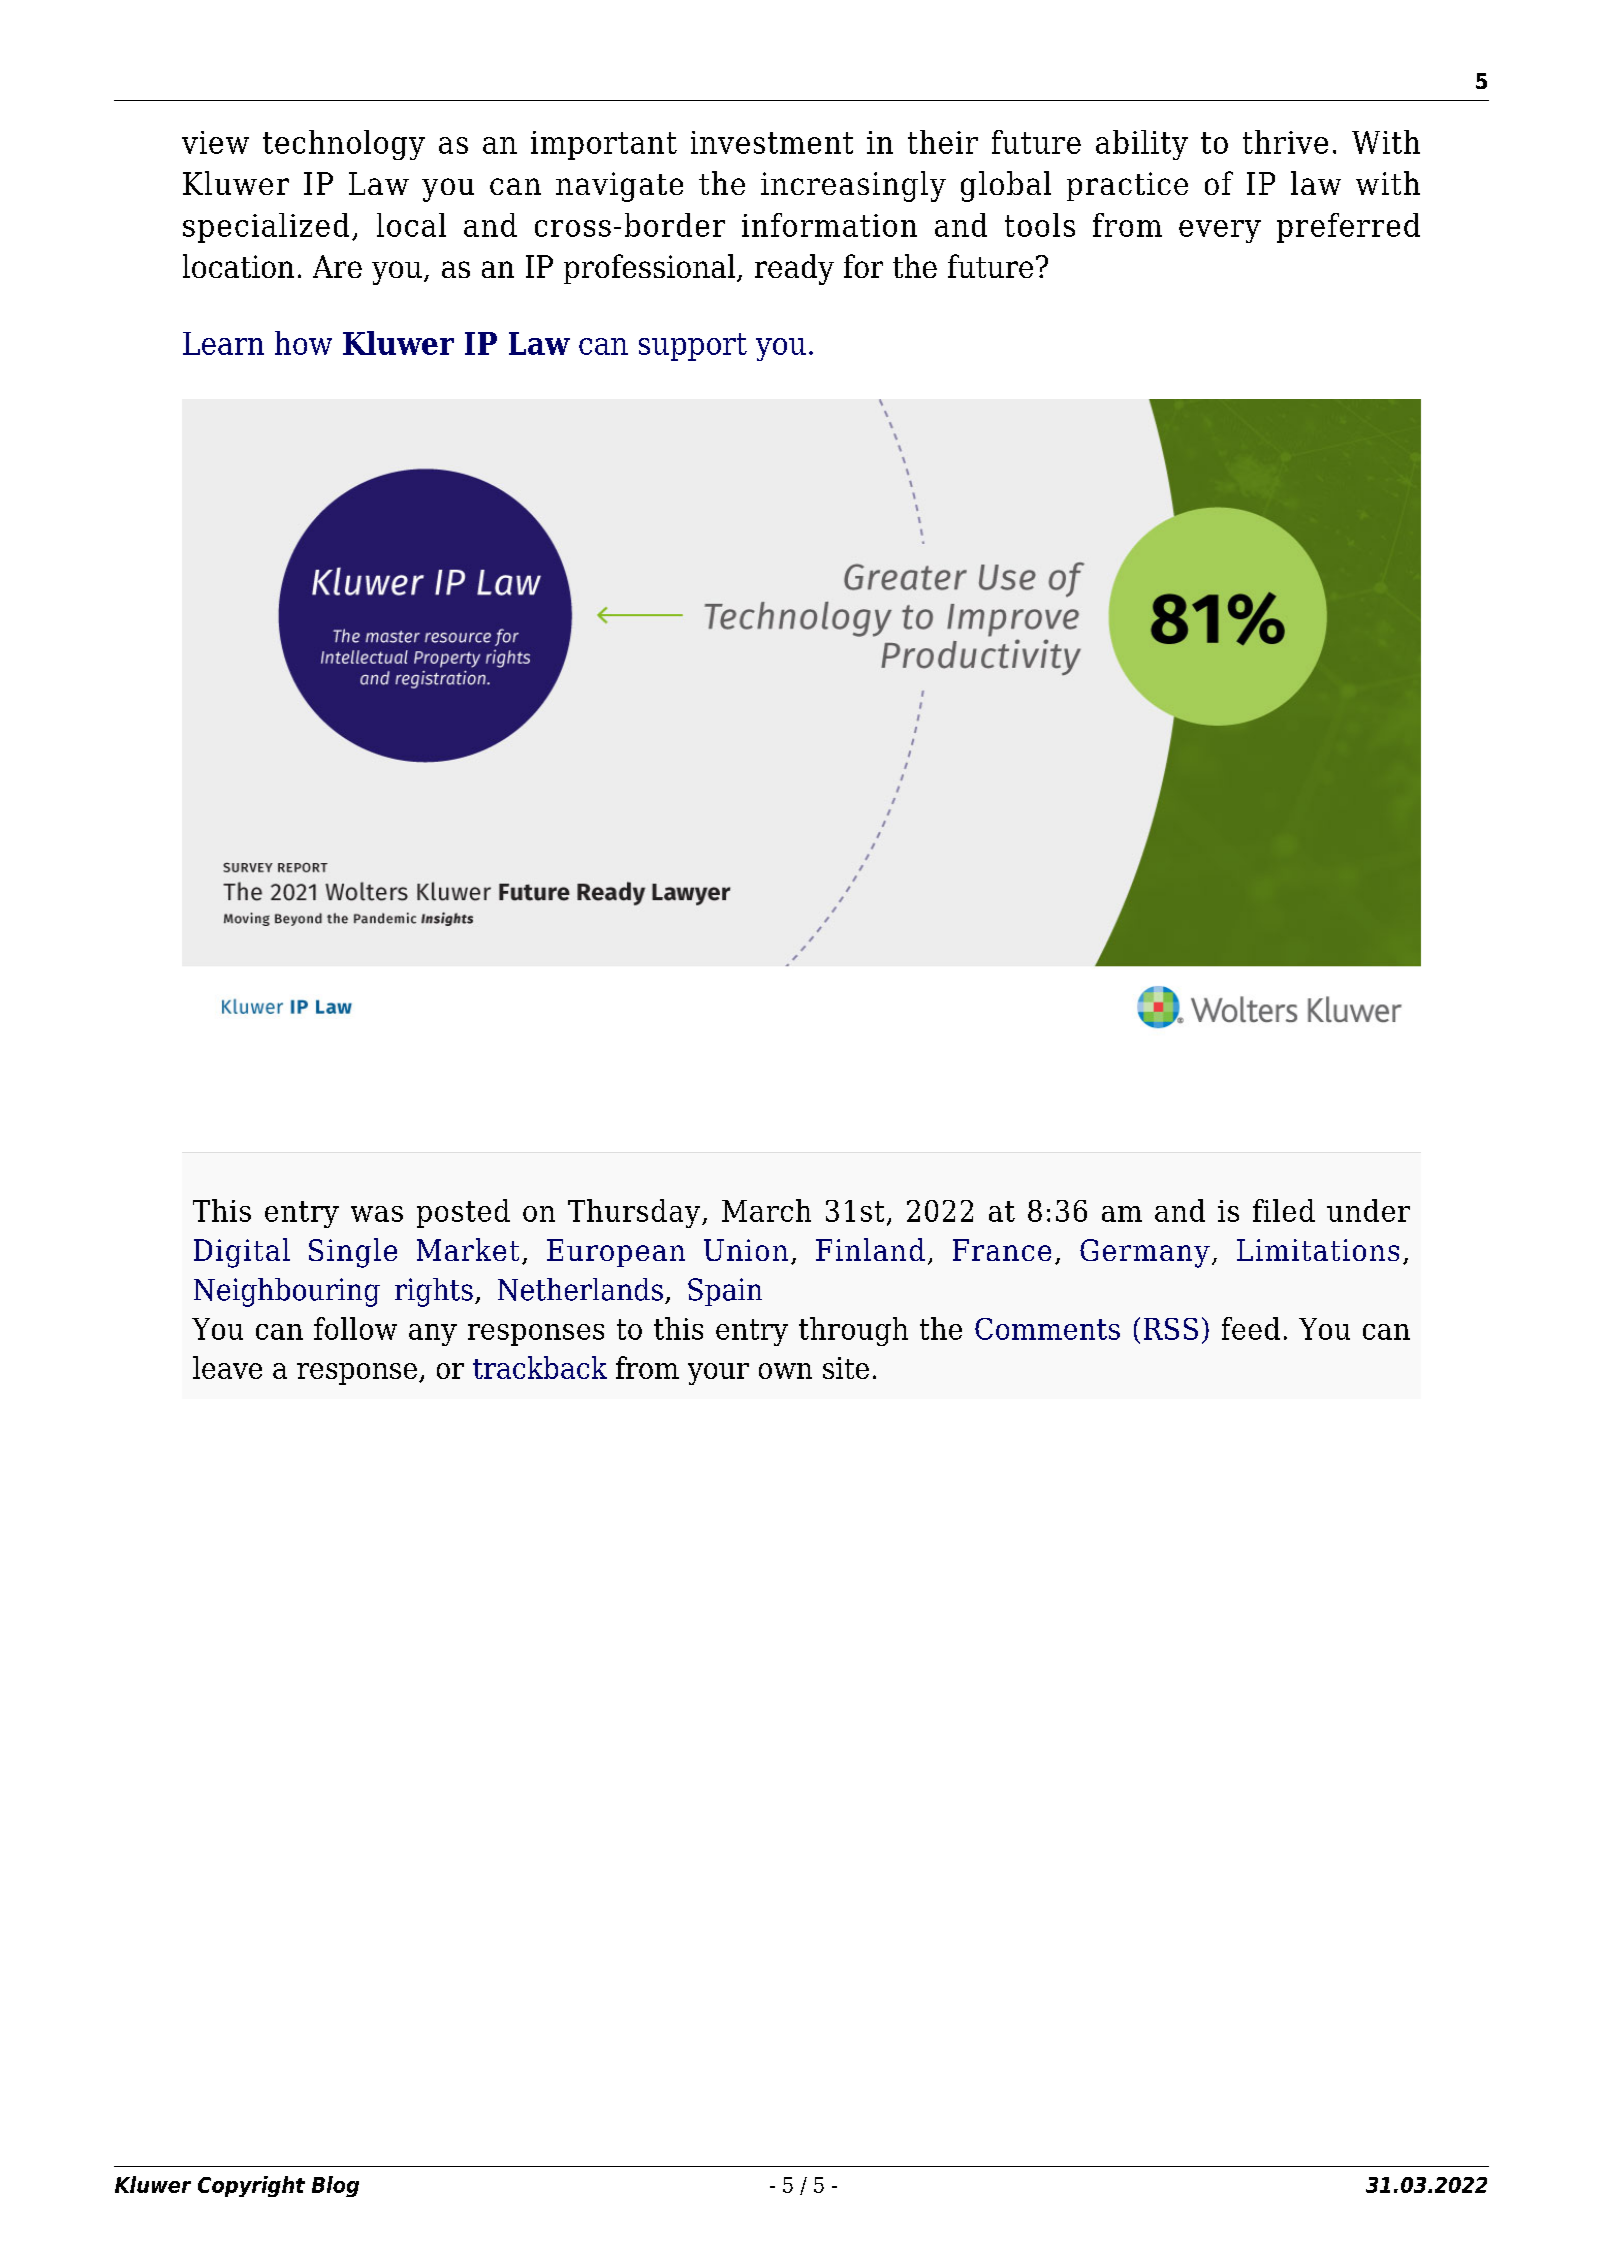 This page has height=2267, width=1603. Describe the element at coordinates (335, 2186) in the page. I see `Blog` at that location.
